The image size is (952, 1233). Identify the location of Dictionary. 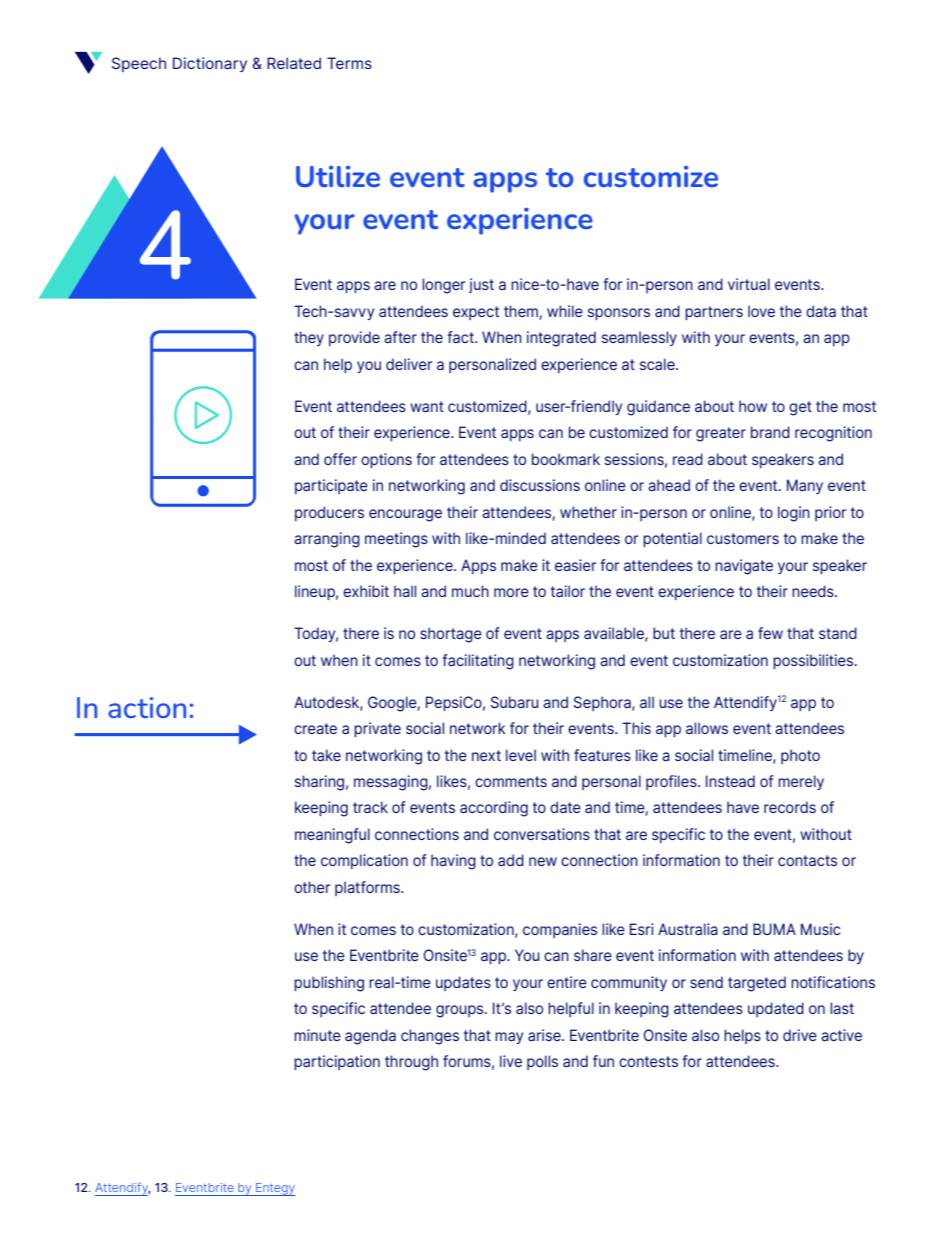
(210, 64).
